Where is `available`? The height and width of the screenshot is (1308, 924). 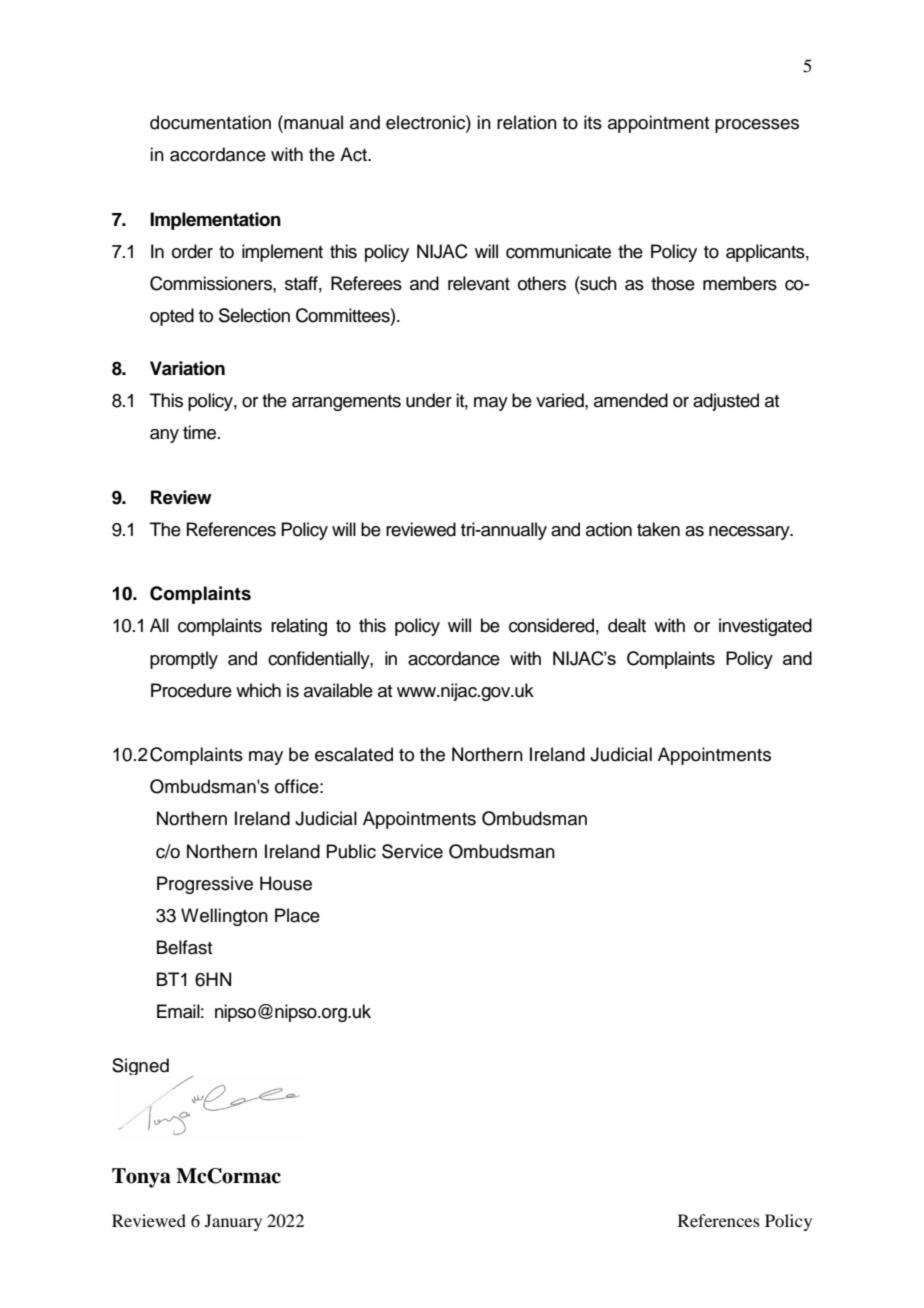
available is located at coordinates (338, 690).
